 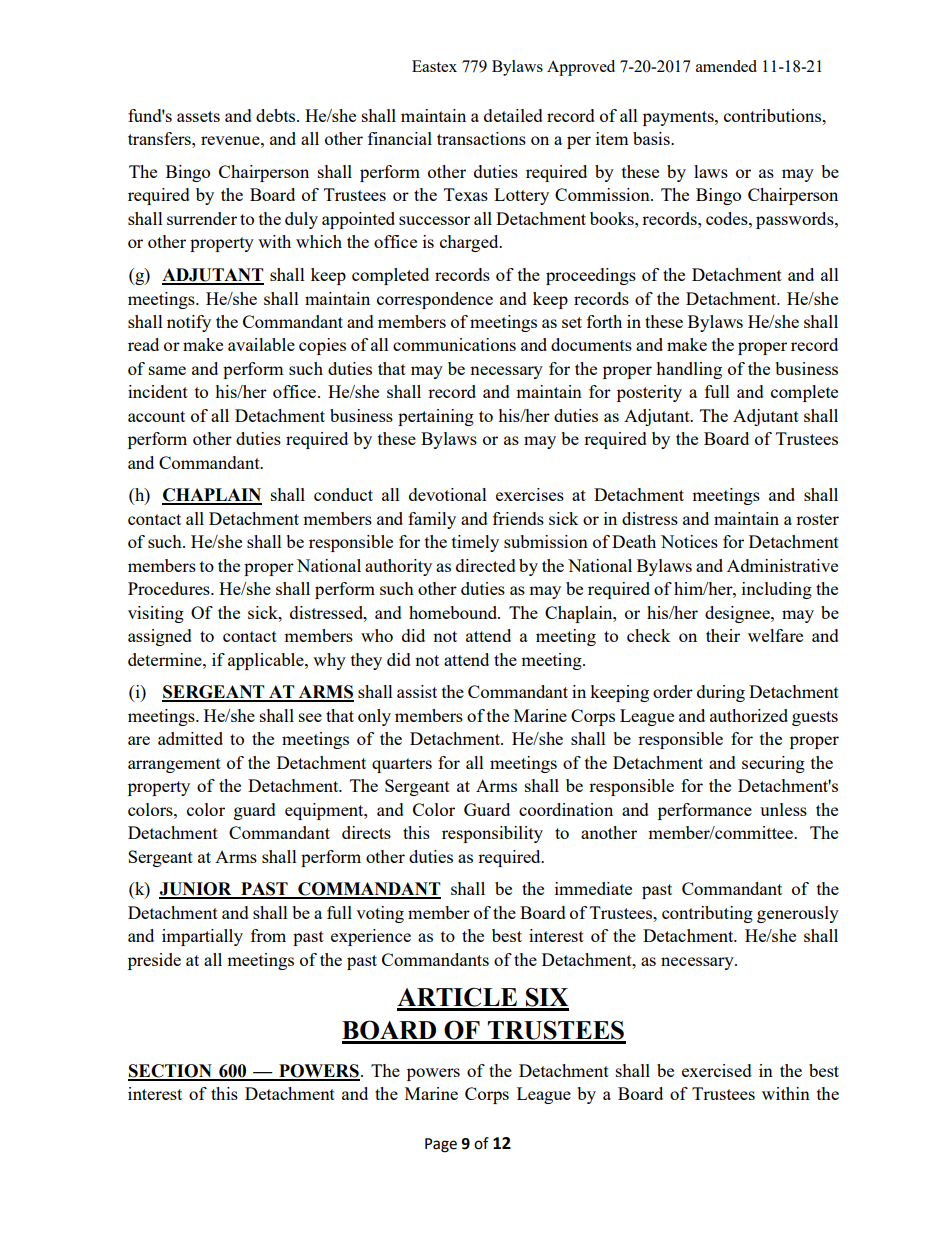 What do you see at coordinates (717, 1070) in the document?
I see `exercised` at bounding box center [717, 1070].
